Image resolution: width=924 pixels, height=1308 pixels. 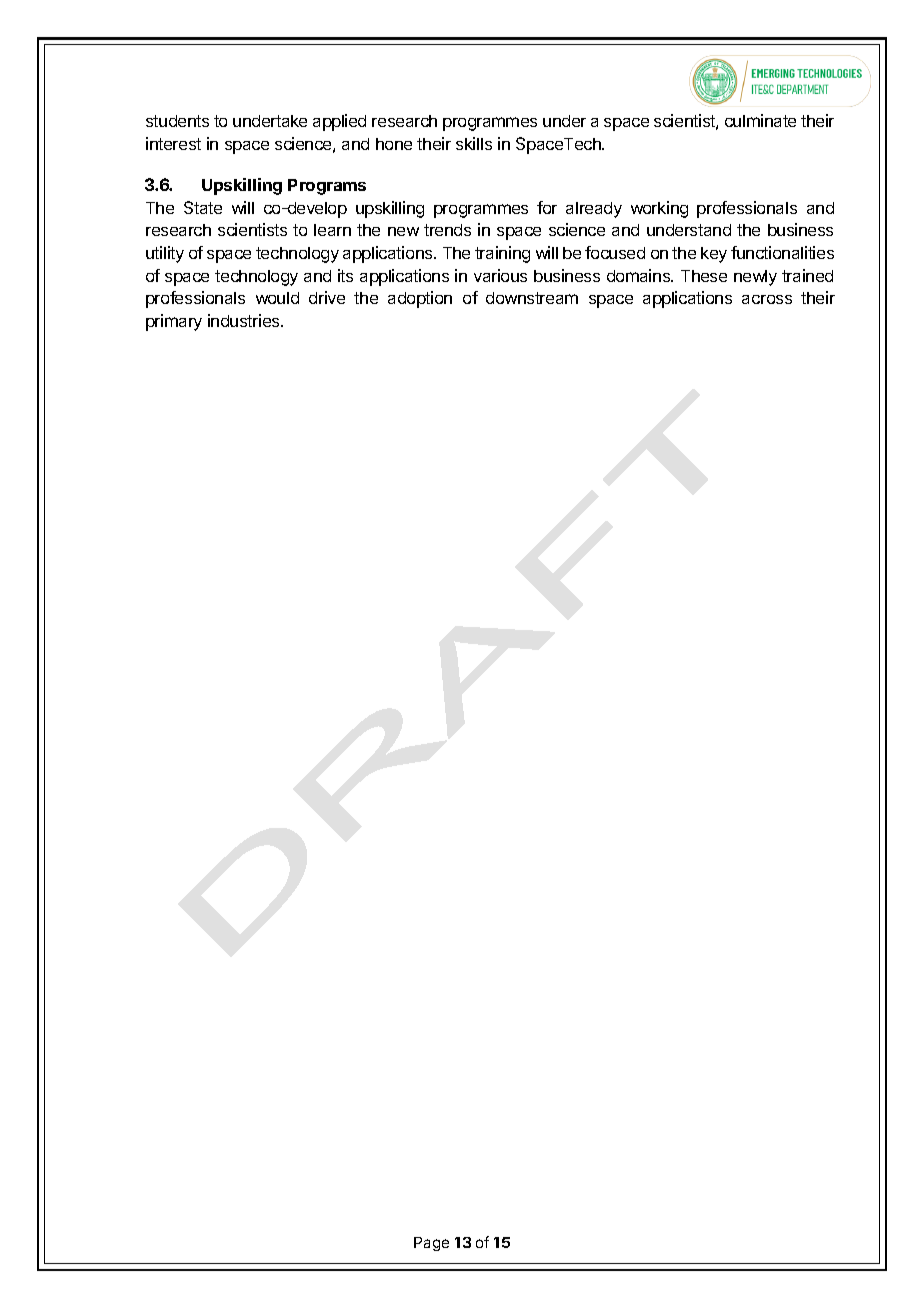 What do you see at coordinates (474, 143) in the screenshot?
I see `skills` at bounding box center [474, 143].
